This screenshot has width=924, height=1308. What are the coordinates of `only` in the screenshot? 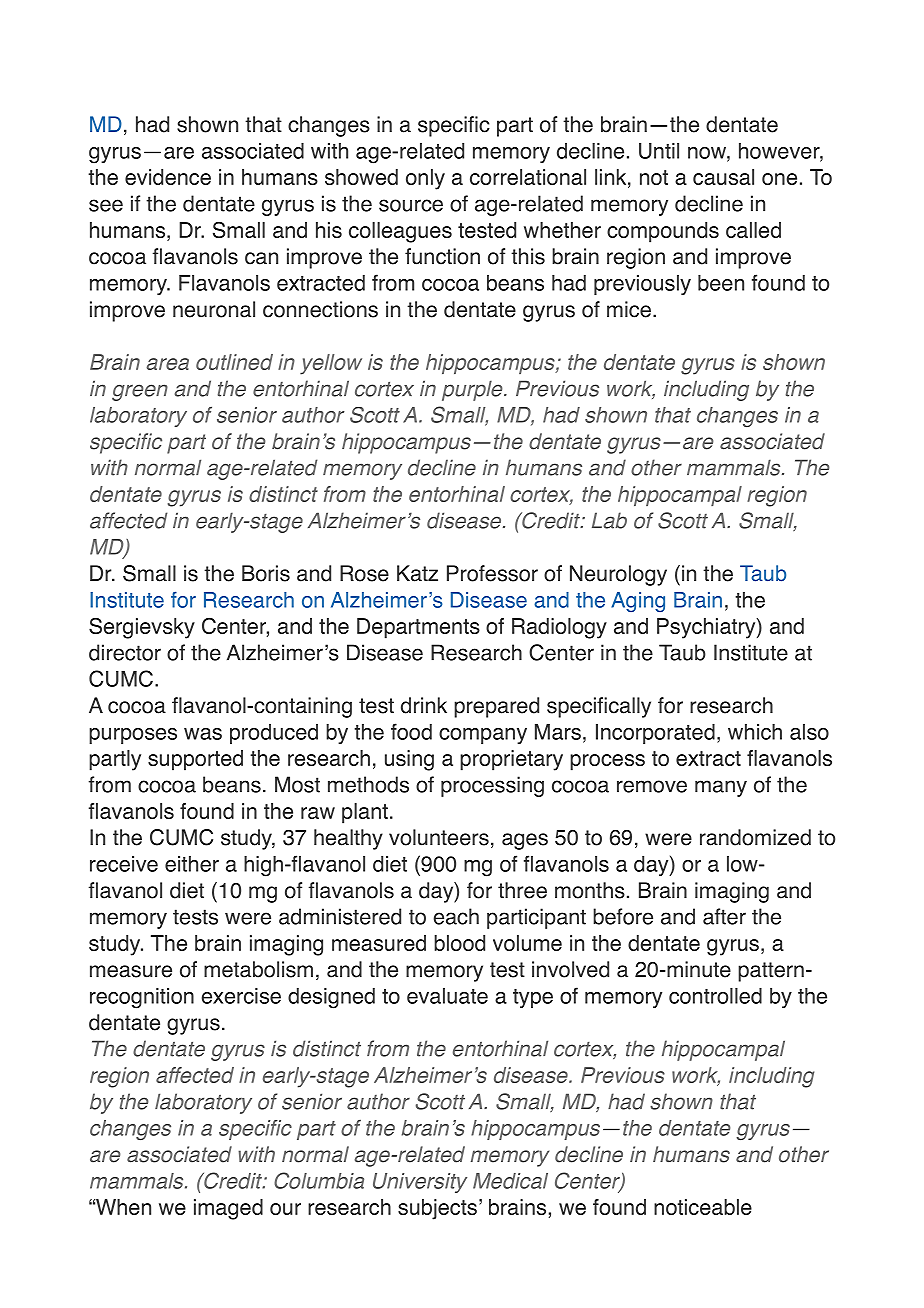 It's located at (425, 179).
